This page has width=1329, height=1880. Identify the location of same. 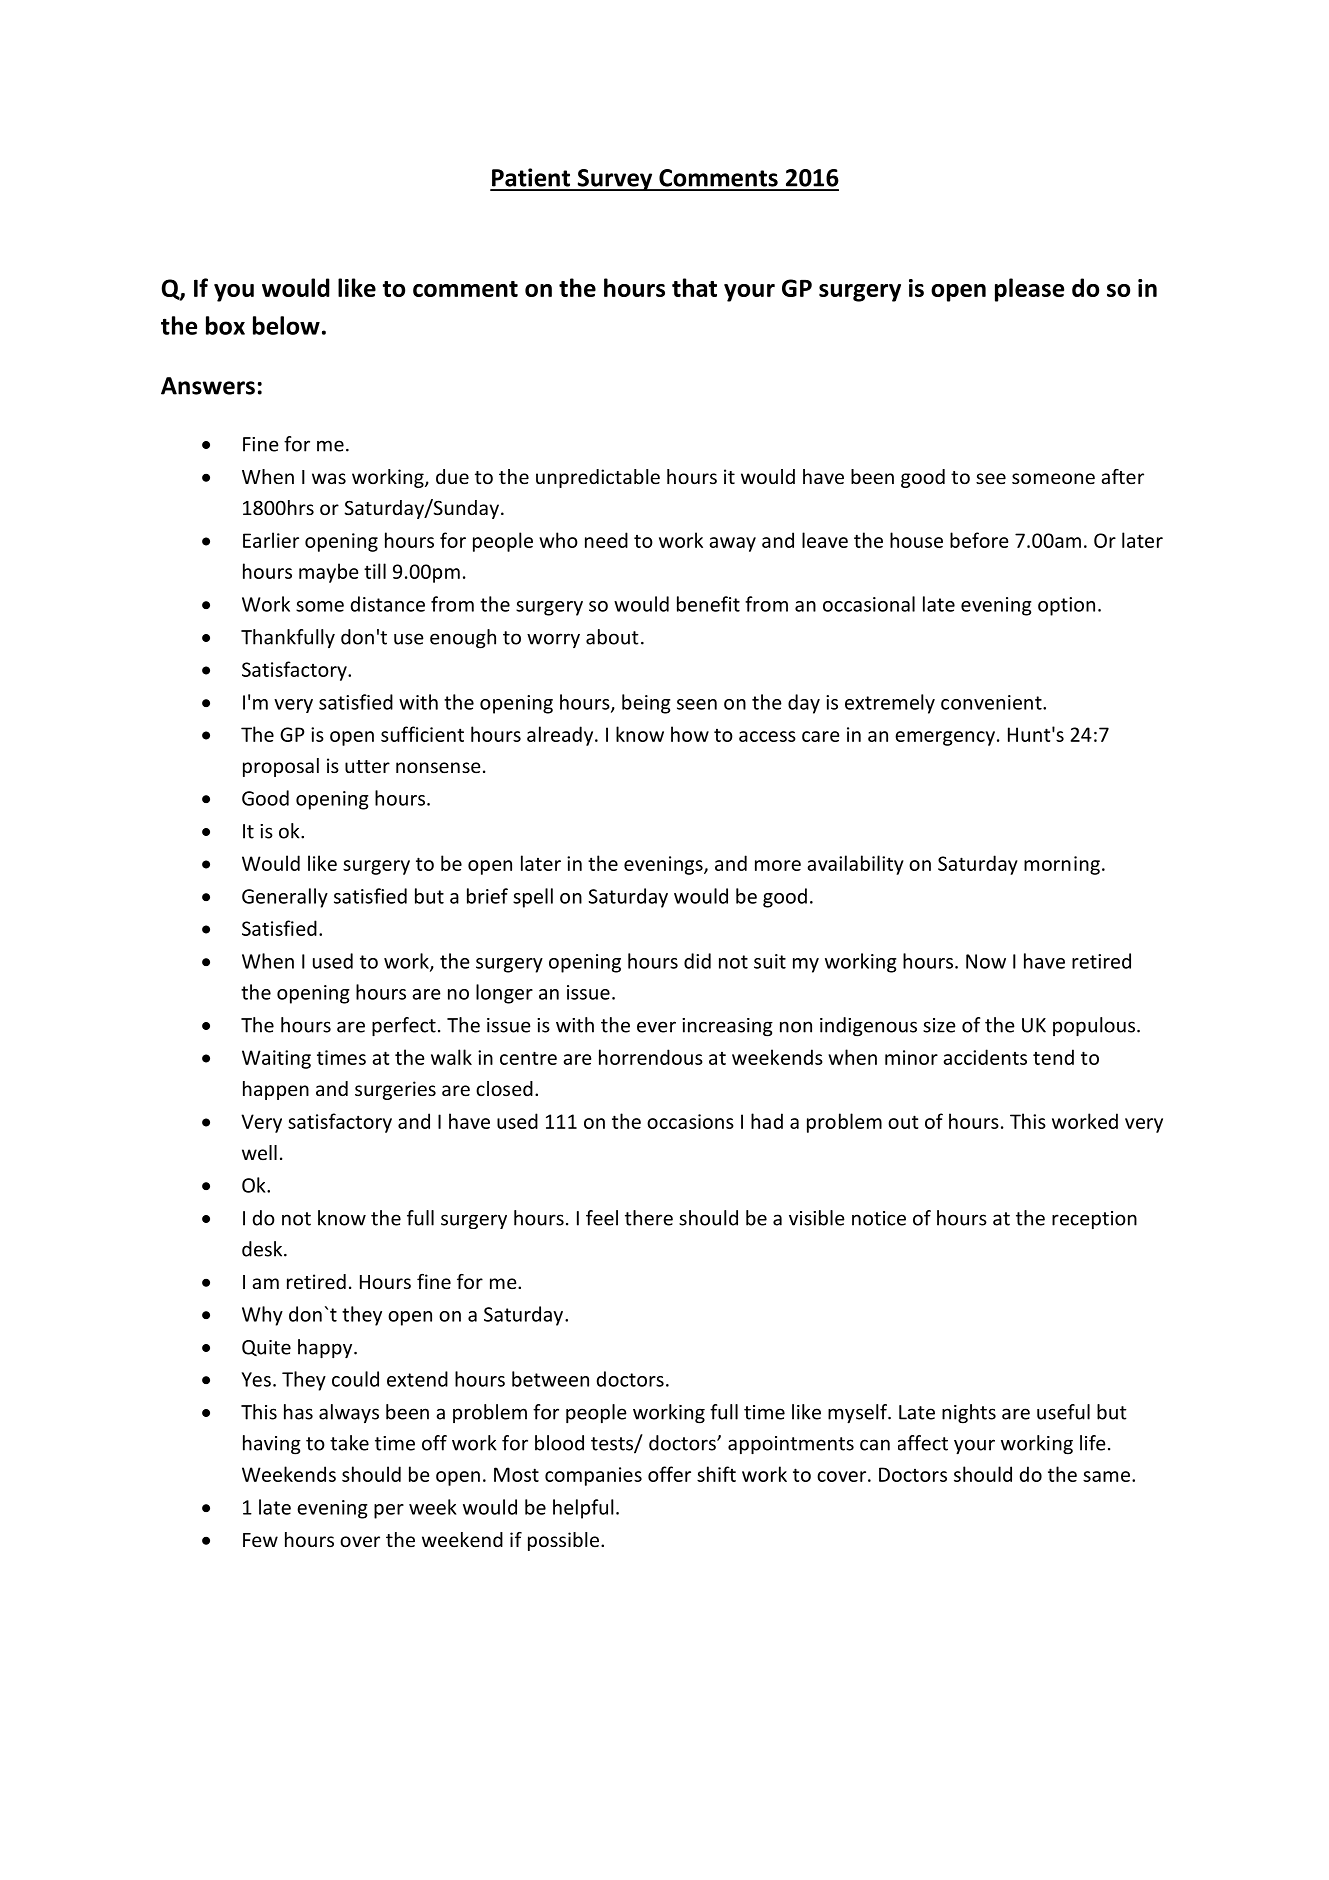
(1106, 1476).
